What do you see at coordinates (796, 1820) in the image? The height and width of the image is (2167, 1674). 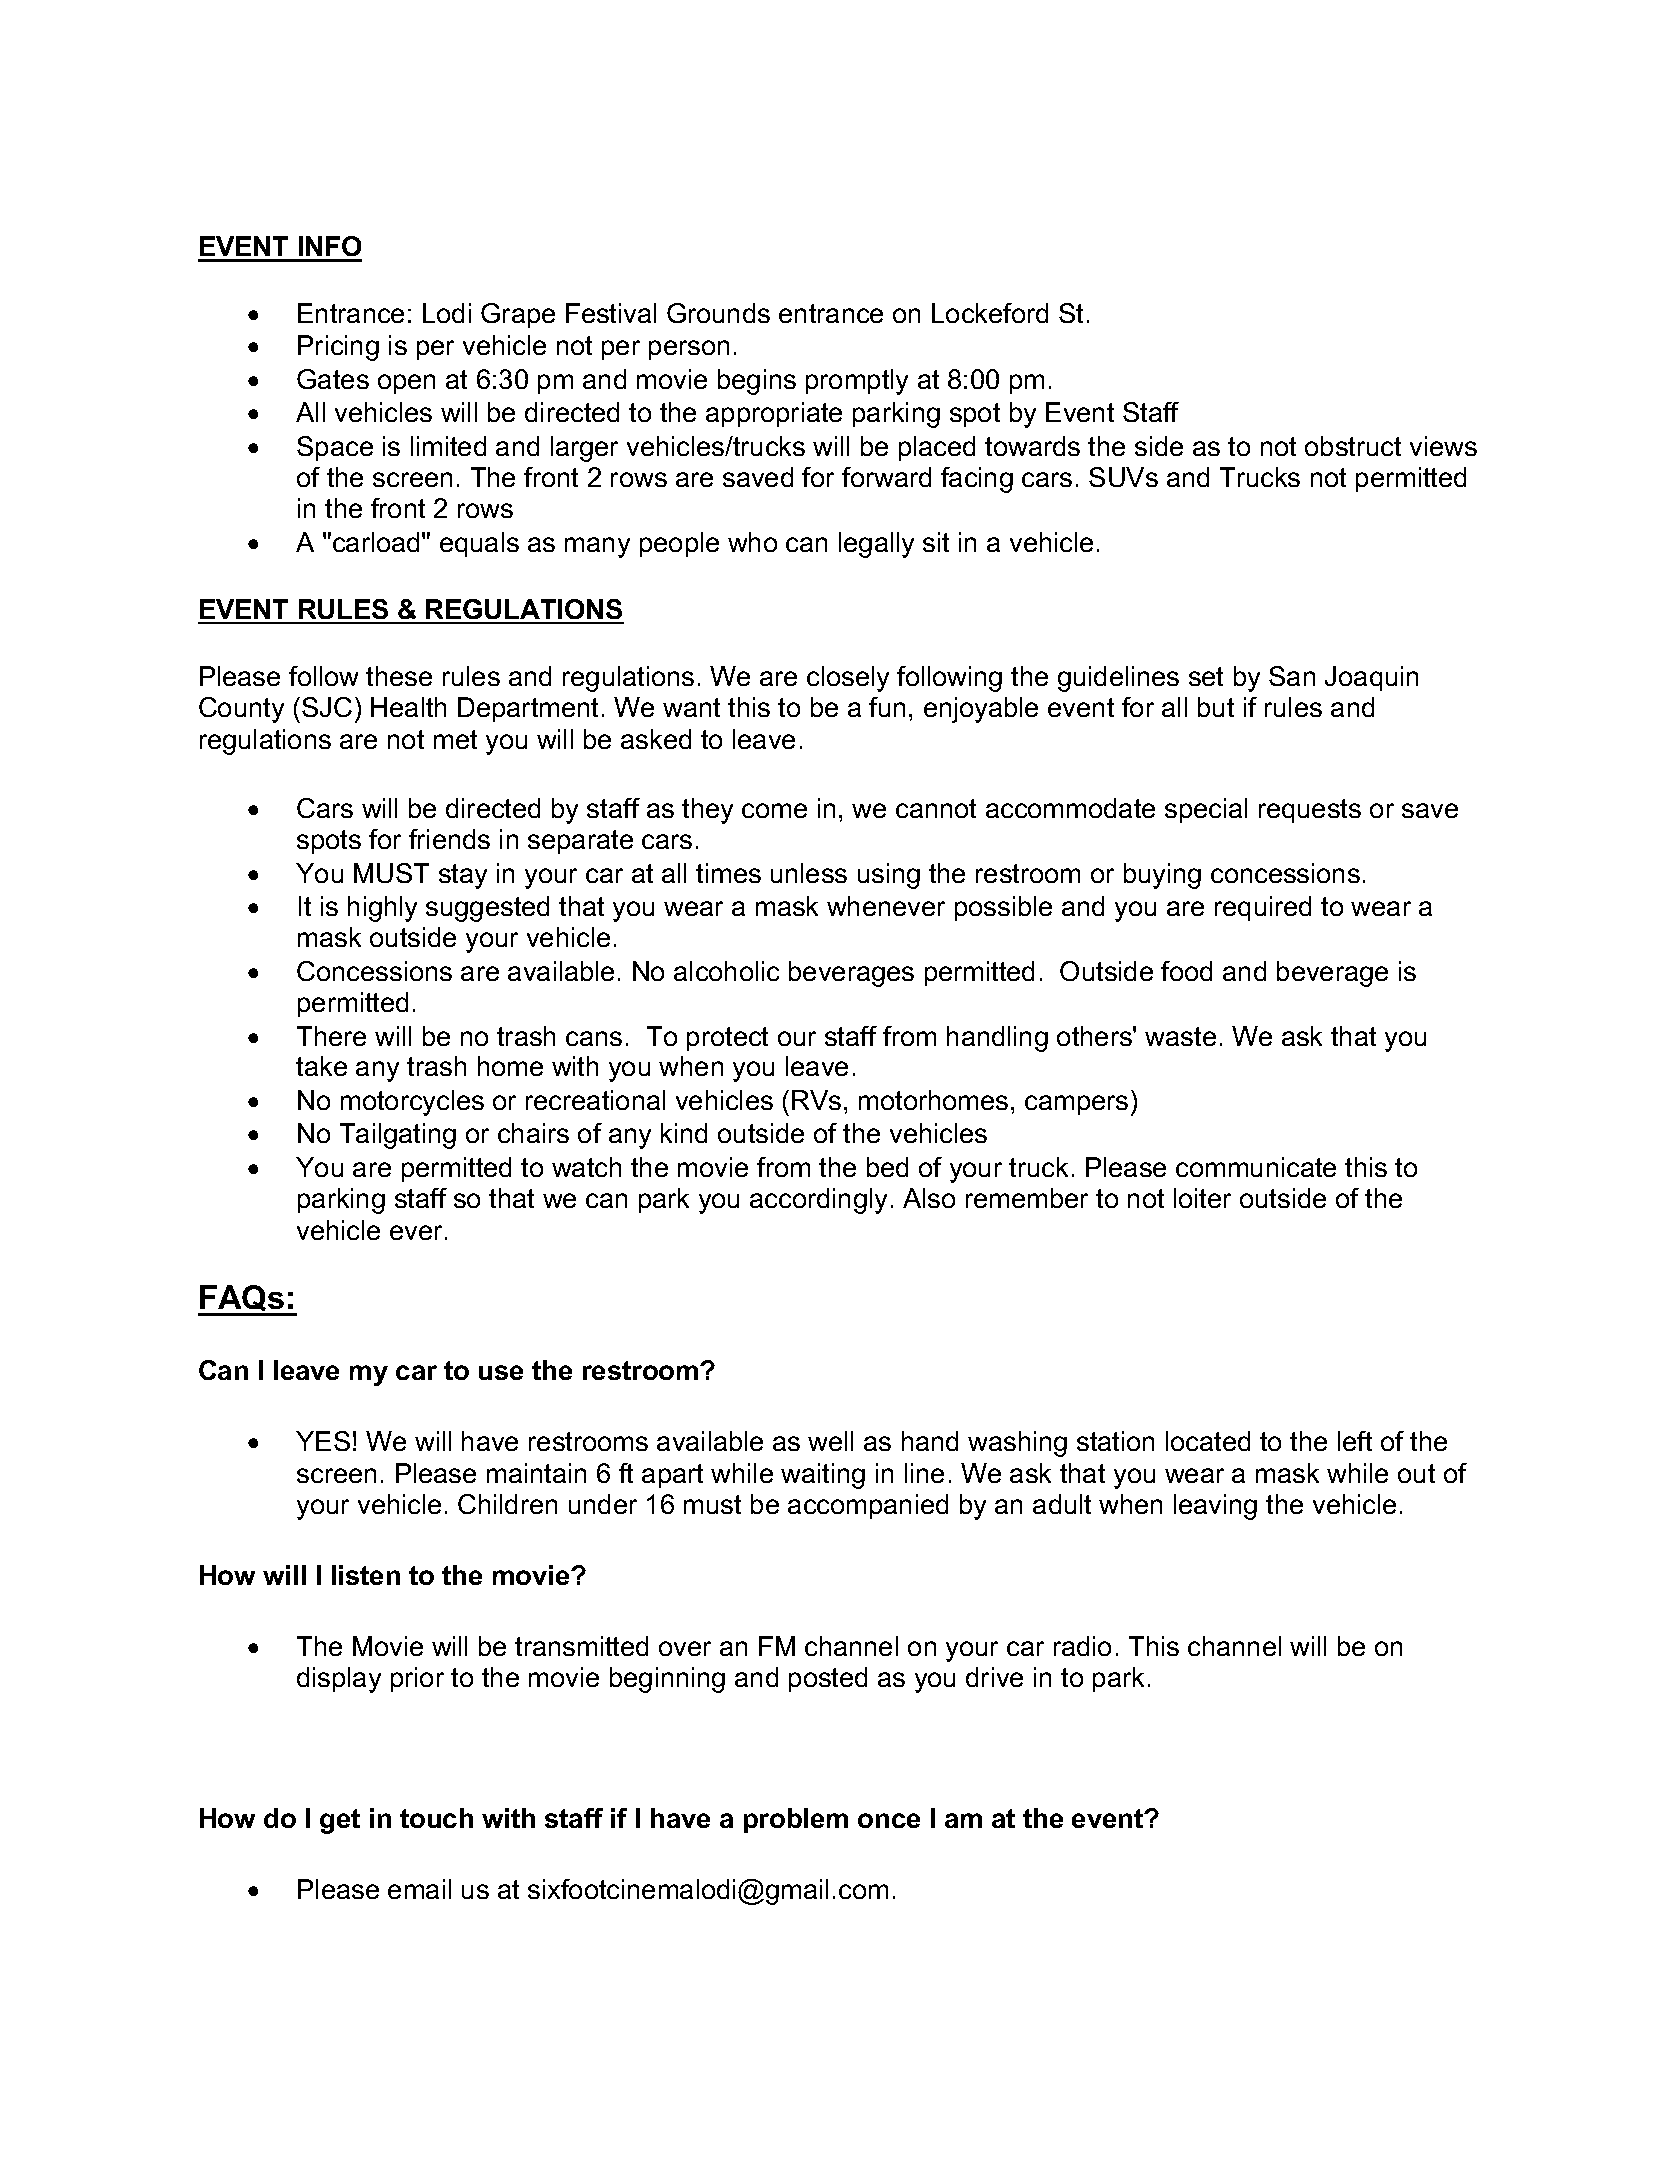 I see `problem` at bounding box center [796, 1820].
